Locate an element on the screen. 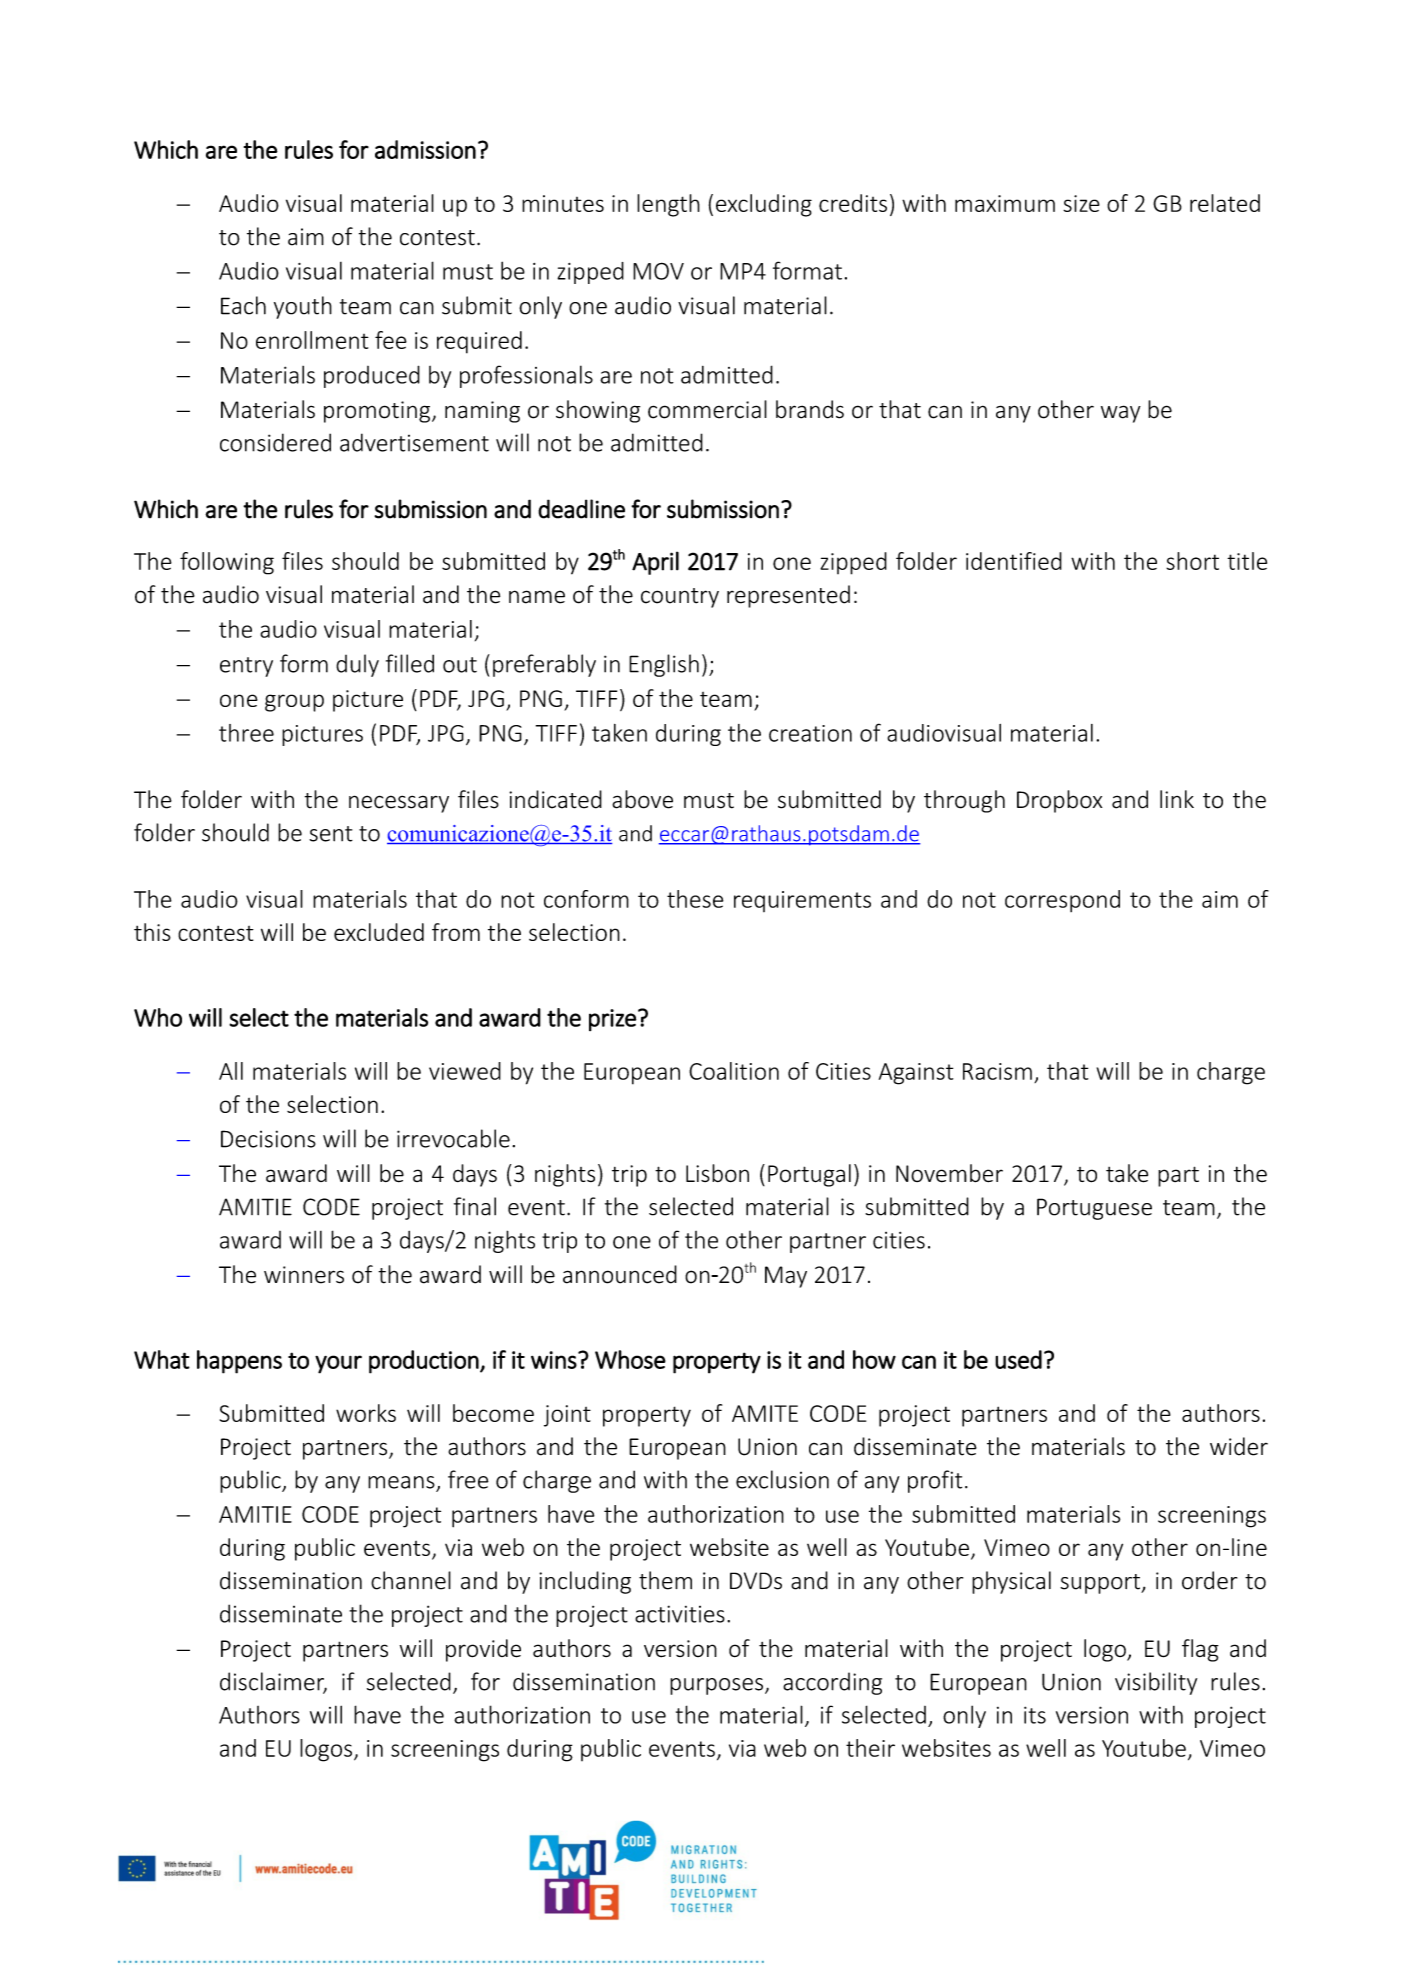 The width and height of the screenshot is (1402, 1984). size is located at coordinates (1081, 203).
